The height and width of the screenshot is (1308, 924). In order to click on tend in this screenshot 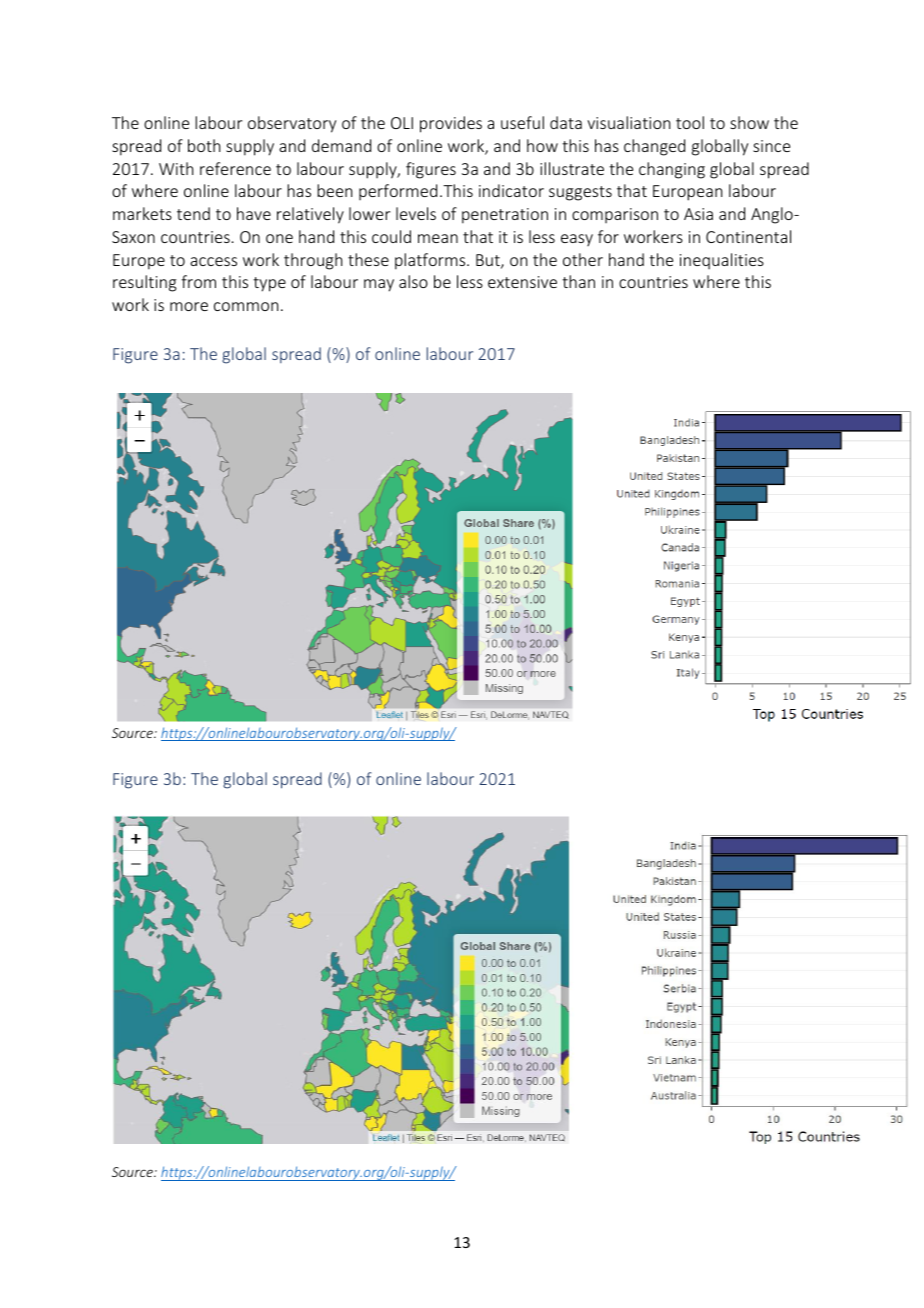, I will do `click(193, 213)`.
